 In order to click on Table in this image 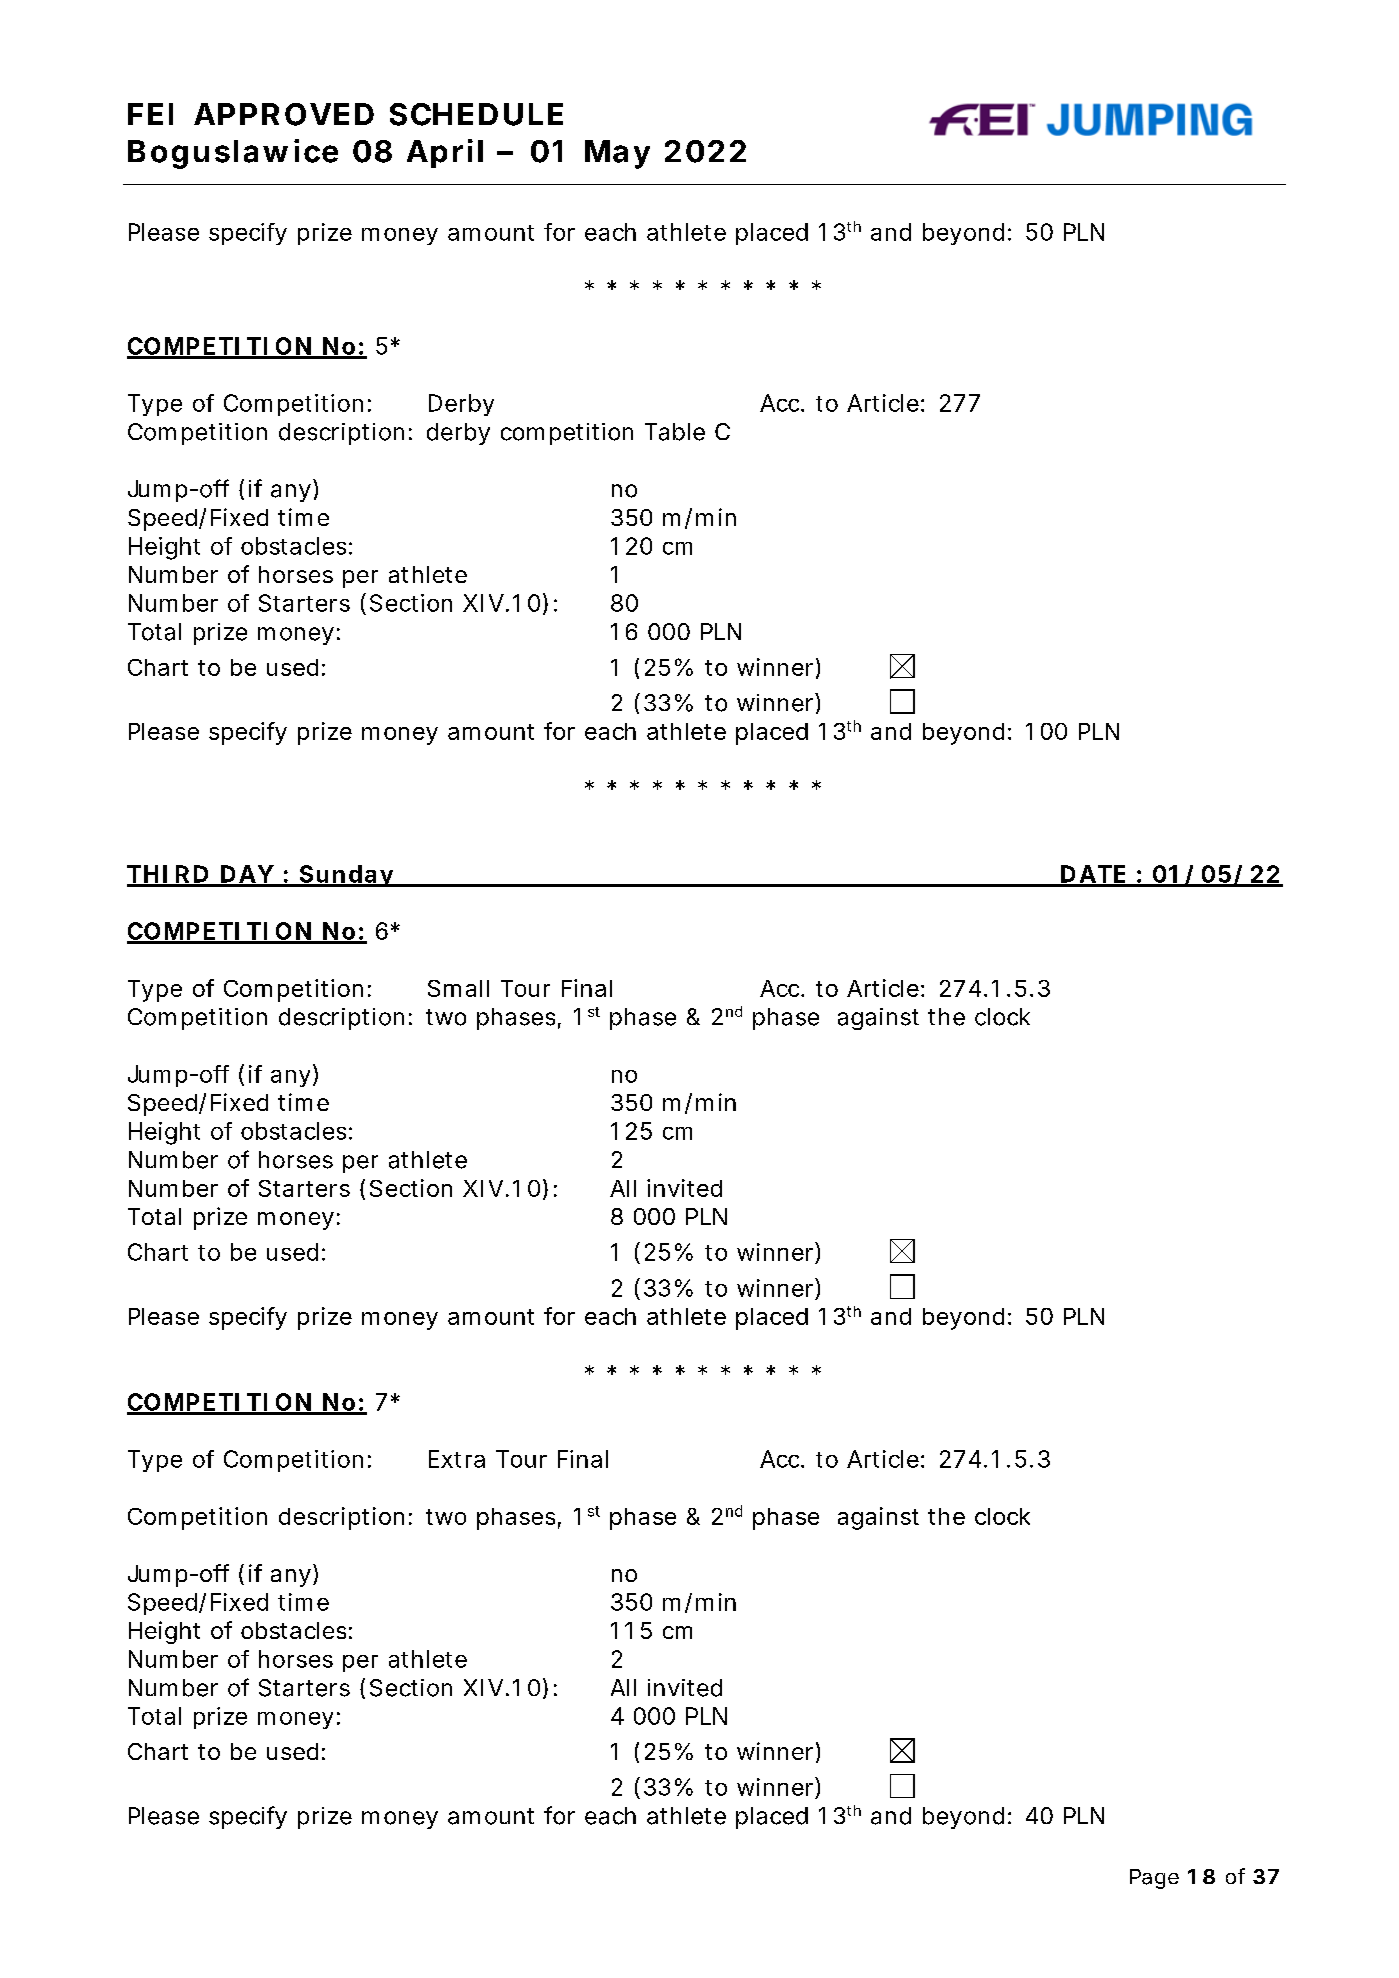, I will do `click(675, 432)`.
